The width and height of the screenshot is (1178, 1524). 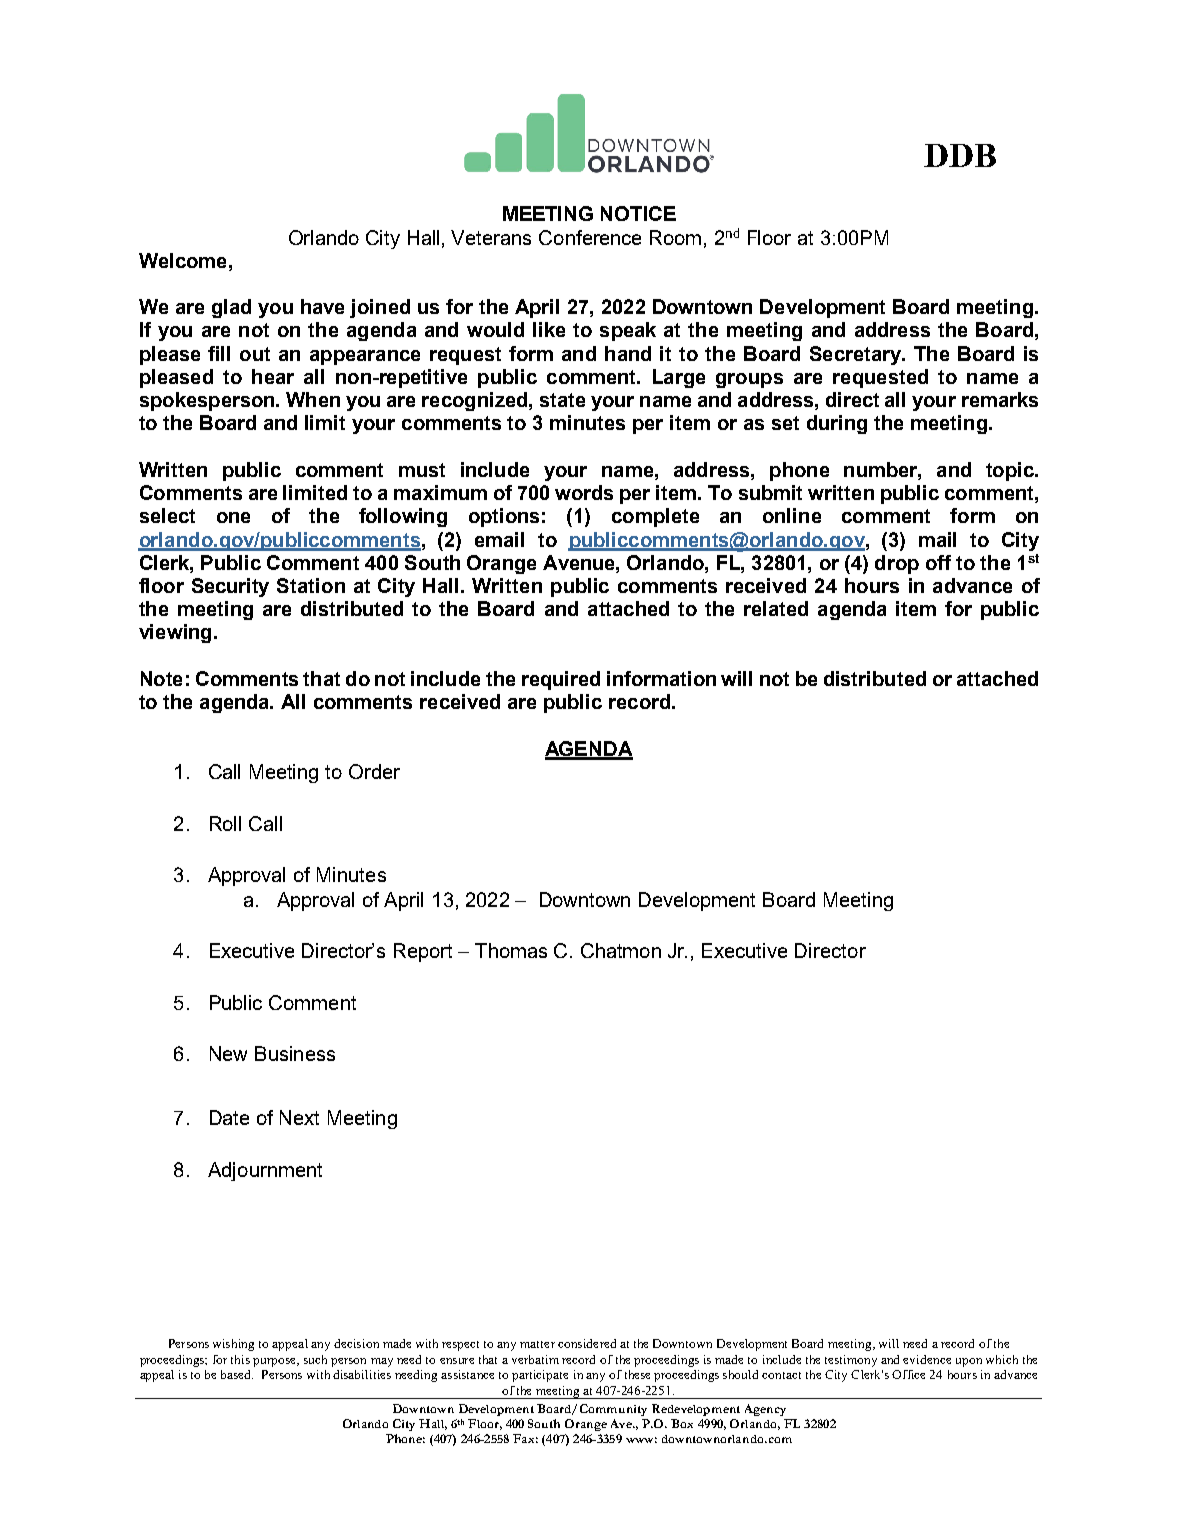 I want to click on Welcome, so click(x=182, y=260).
